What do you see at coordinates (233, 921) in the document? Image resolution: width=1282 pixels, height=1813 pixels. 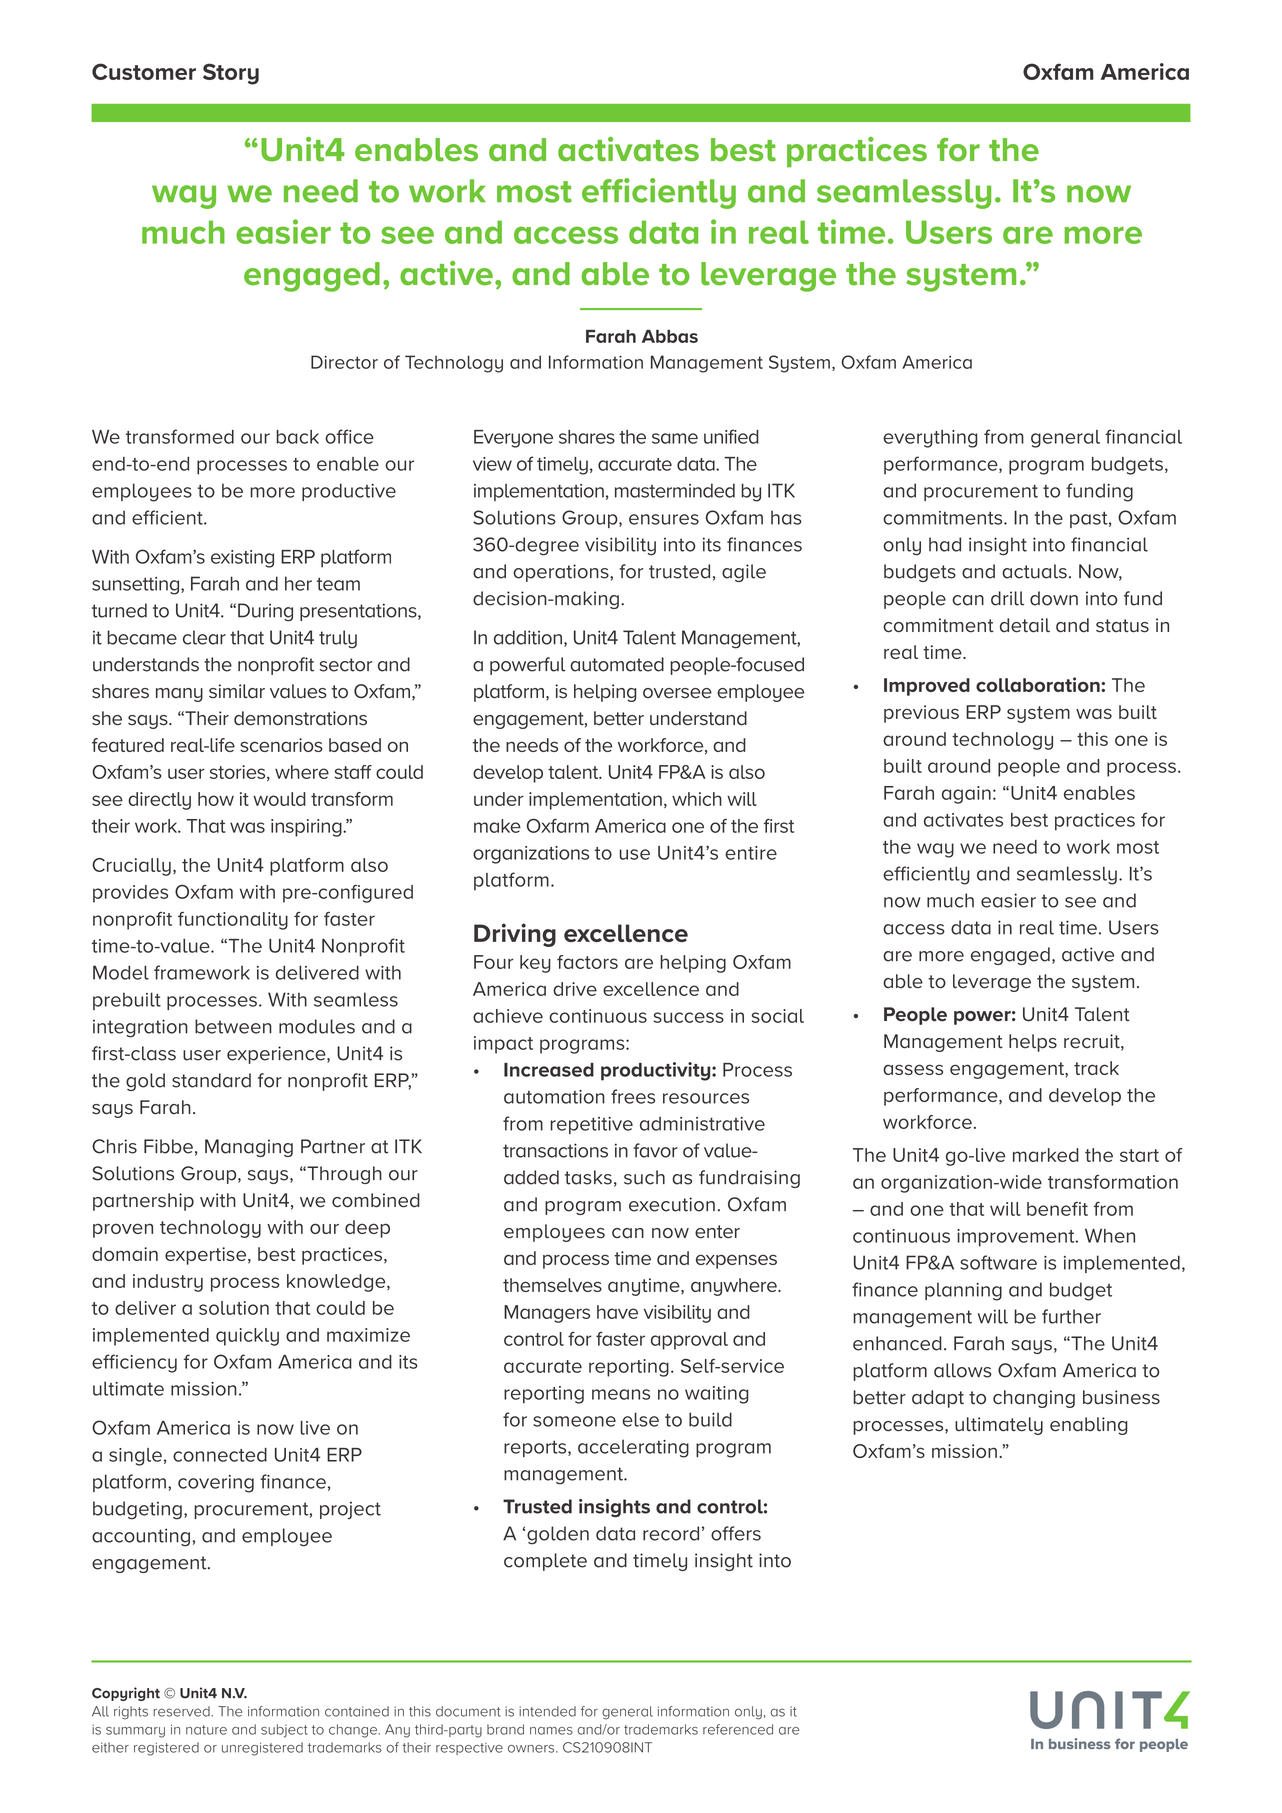 I see `functionality` at bounding box center [233, 921].
